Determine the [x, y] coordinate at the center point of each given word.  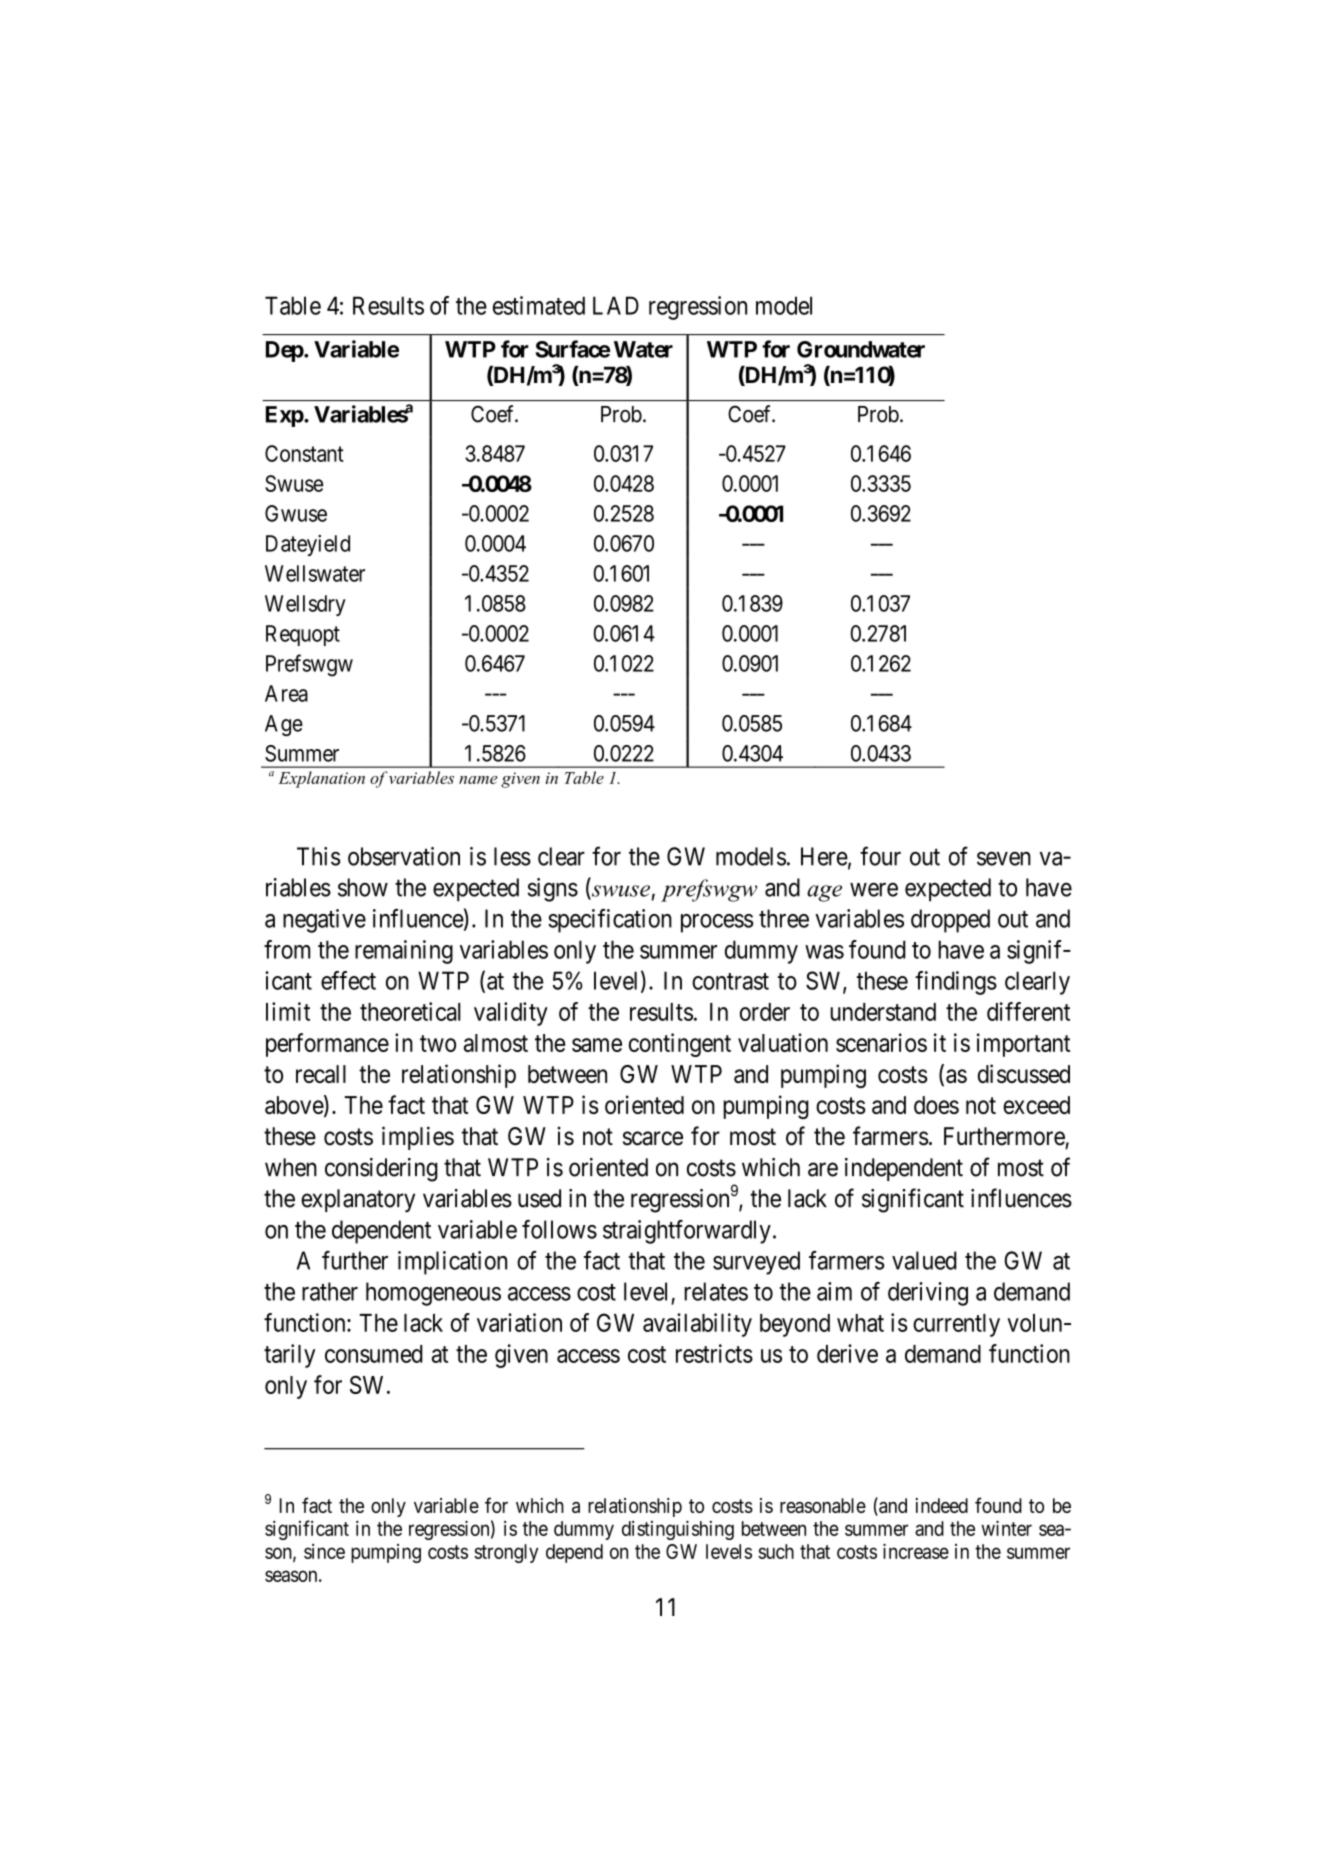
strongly [506, 1553]
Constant [304, 453]
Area [286, 693]
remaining [404, 952]
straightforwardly [687, 1232]
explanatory [358, 1200]
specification [610, 921]
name [478, 780]
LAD [616, 305]
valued [924, 1260]
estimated [539, 305]
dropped [950, 921]
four [880, 856]
